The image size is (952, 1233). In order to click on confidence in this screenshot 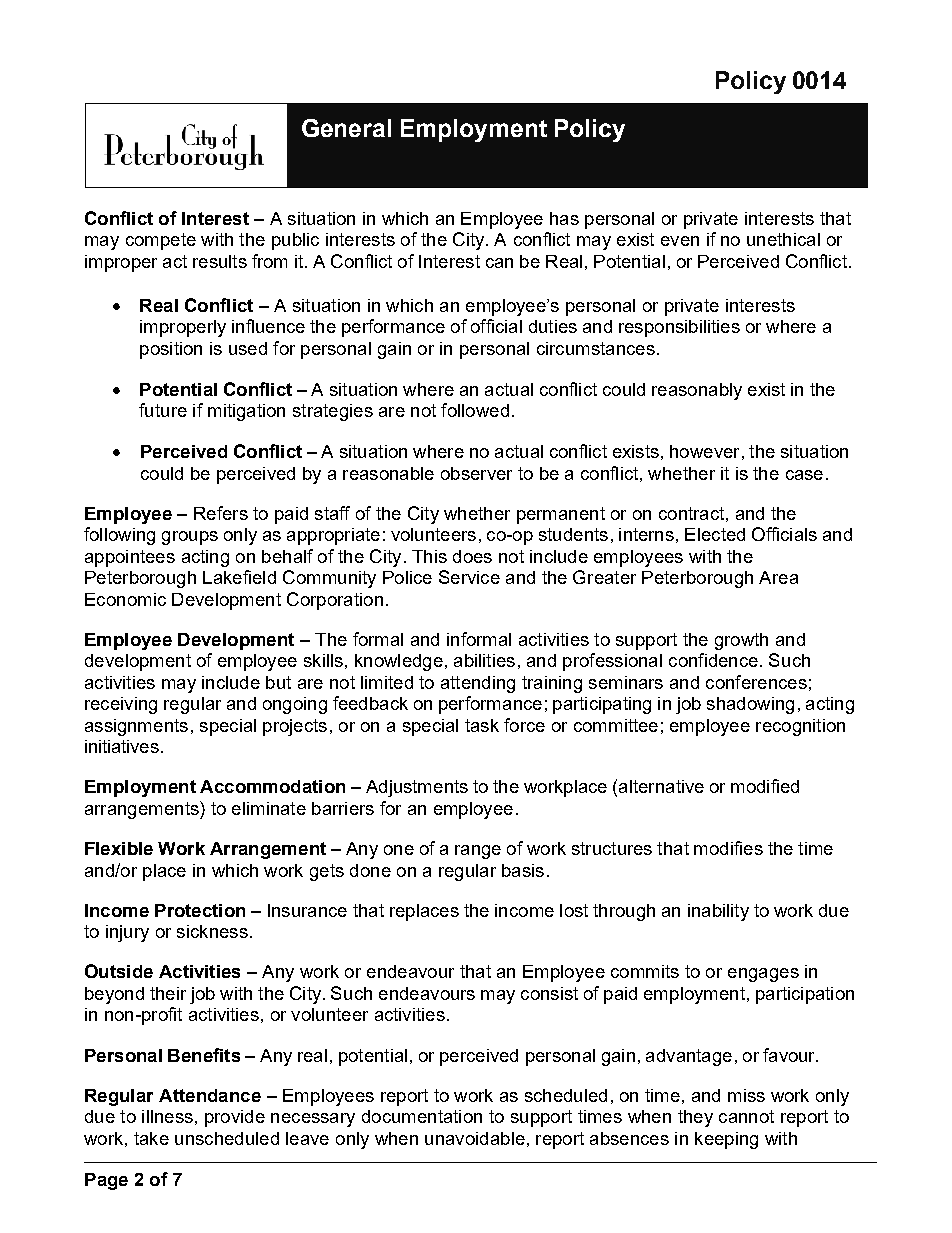, I will do `click(713, 660)`.
